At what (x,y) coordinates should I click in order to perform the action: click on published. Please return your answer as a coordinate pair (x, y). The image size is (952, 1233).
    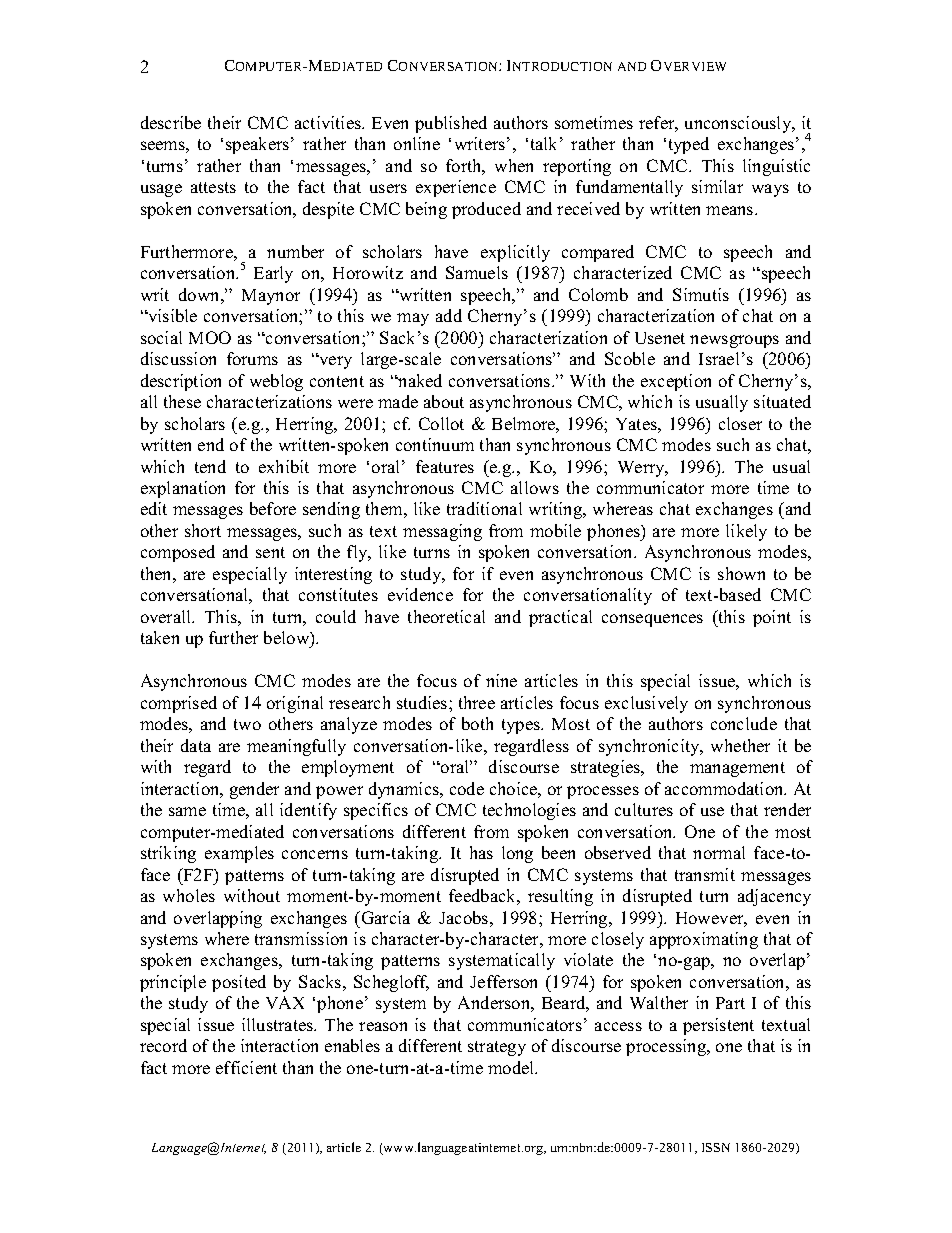
    Looking at the image, I should click on (451, 124).
